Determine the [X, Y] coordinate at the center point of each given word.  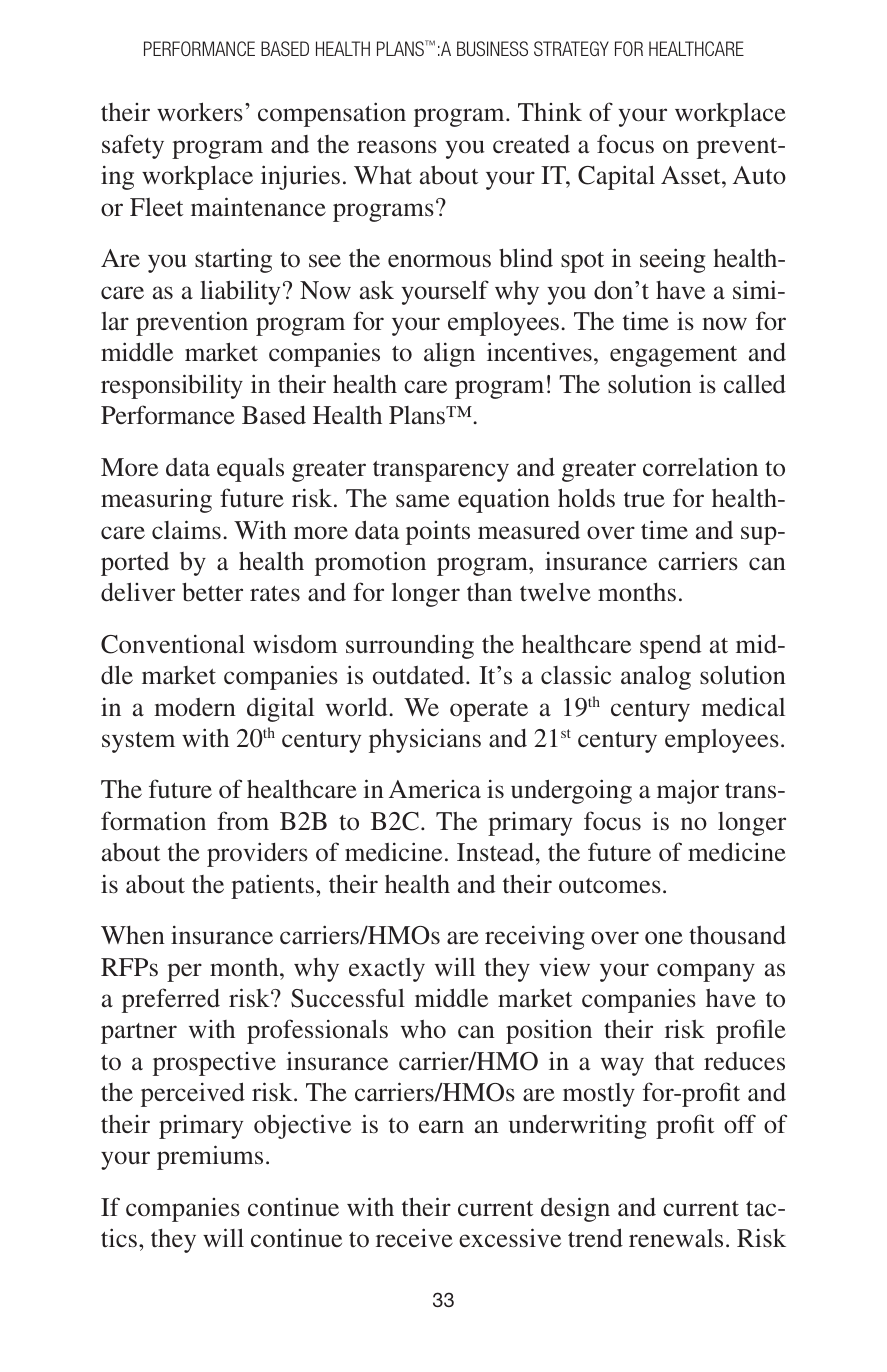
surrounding [410, 646]
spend [671, 647]
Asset [692, 175]
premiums [210, 1157]
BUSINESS [492, 48]
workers [200, 112]
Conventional [173, 644]
